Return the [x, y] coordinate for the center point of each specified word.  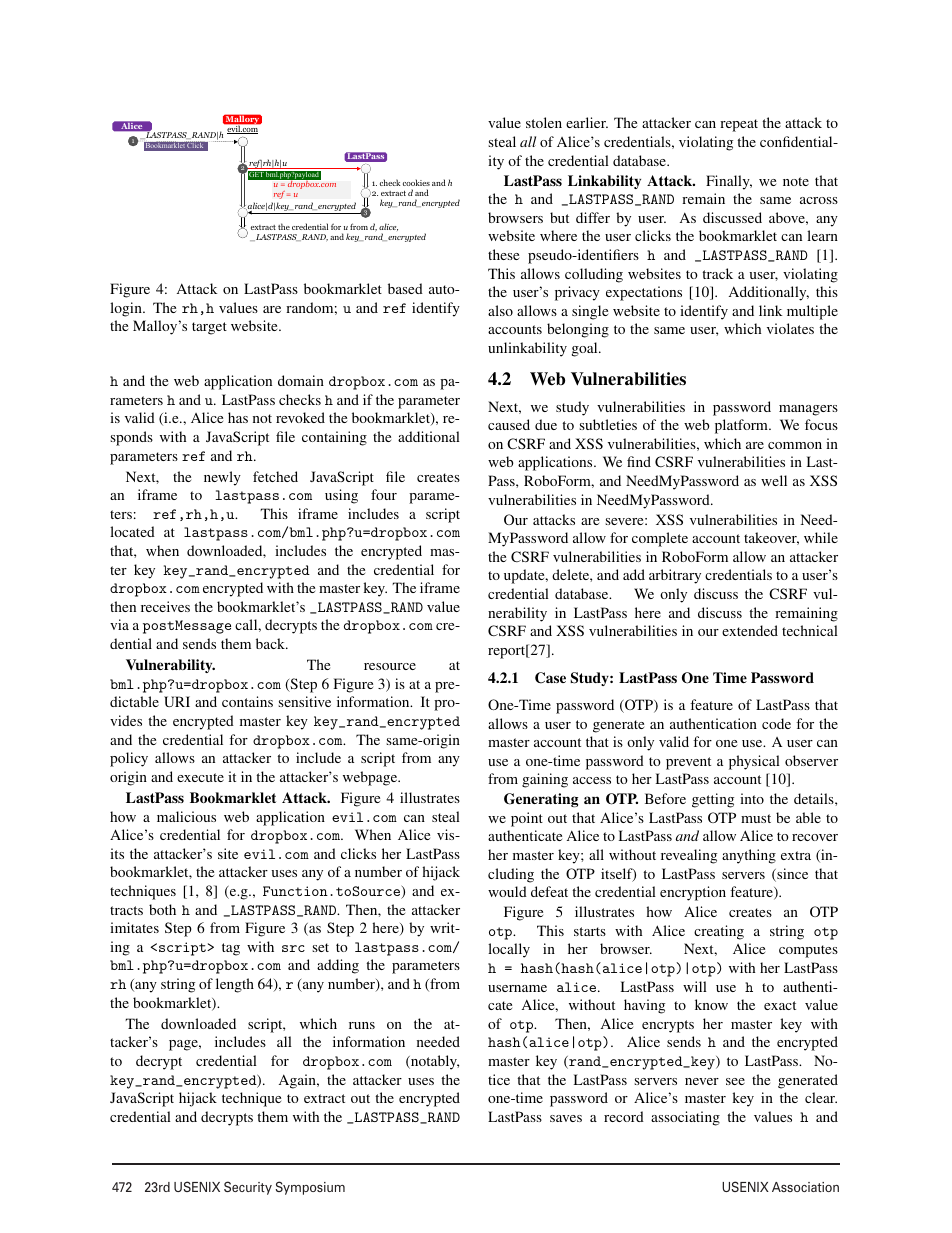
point [527, 819]
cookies [416, 182]
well [774, 480]
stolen [544, 122]
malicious [186, 816]
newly [222, 478]
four [384, 494]
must [756, 818]
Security [248, 1188]
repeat [739, 125]
